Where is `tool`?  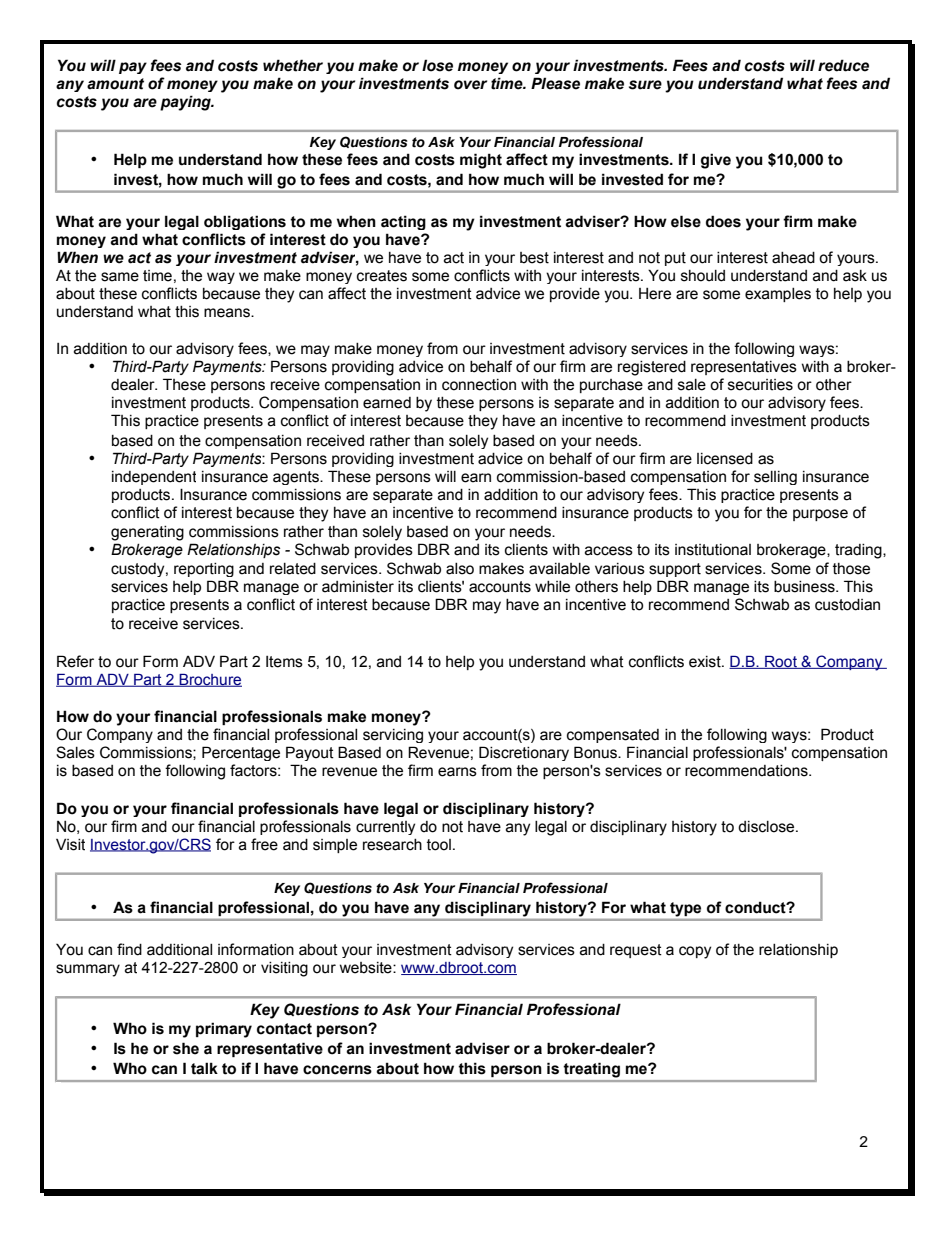
tool is located at coordinates (439, 845).
